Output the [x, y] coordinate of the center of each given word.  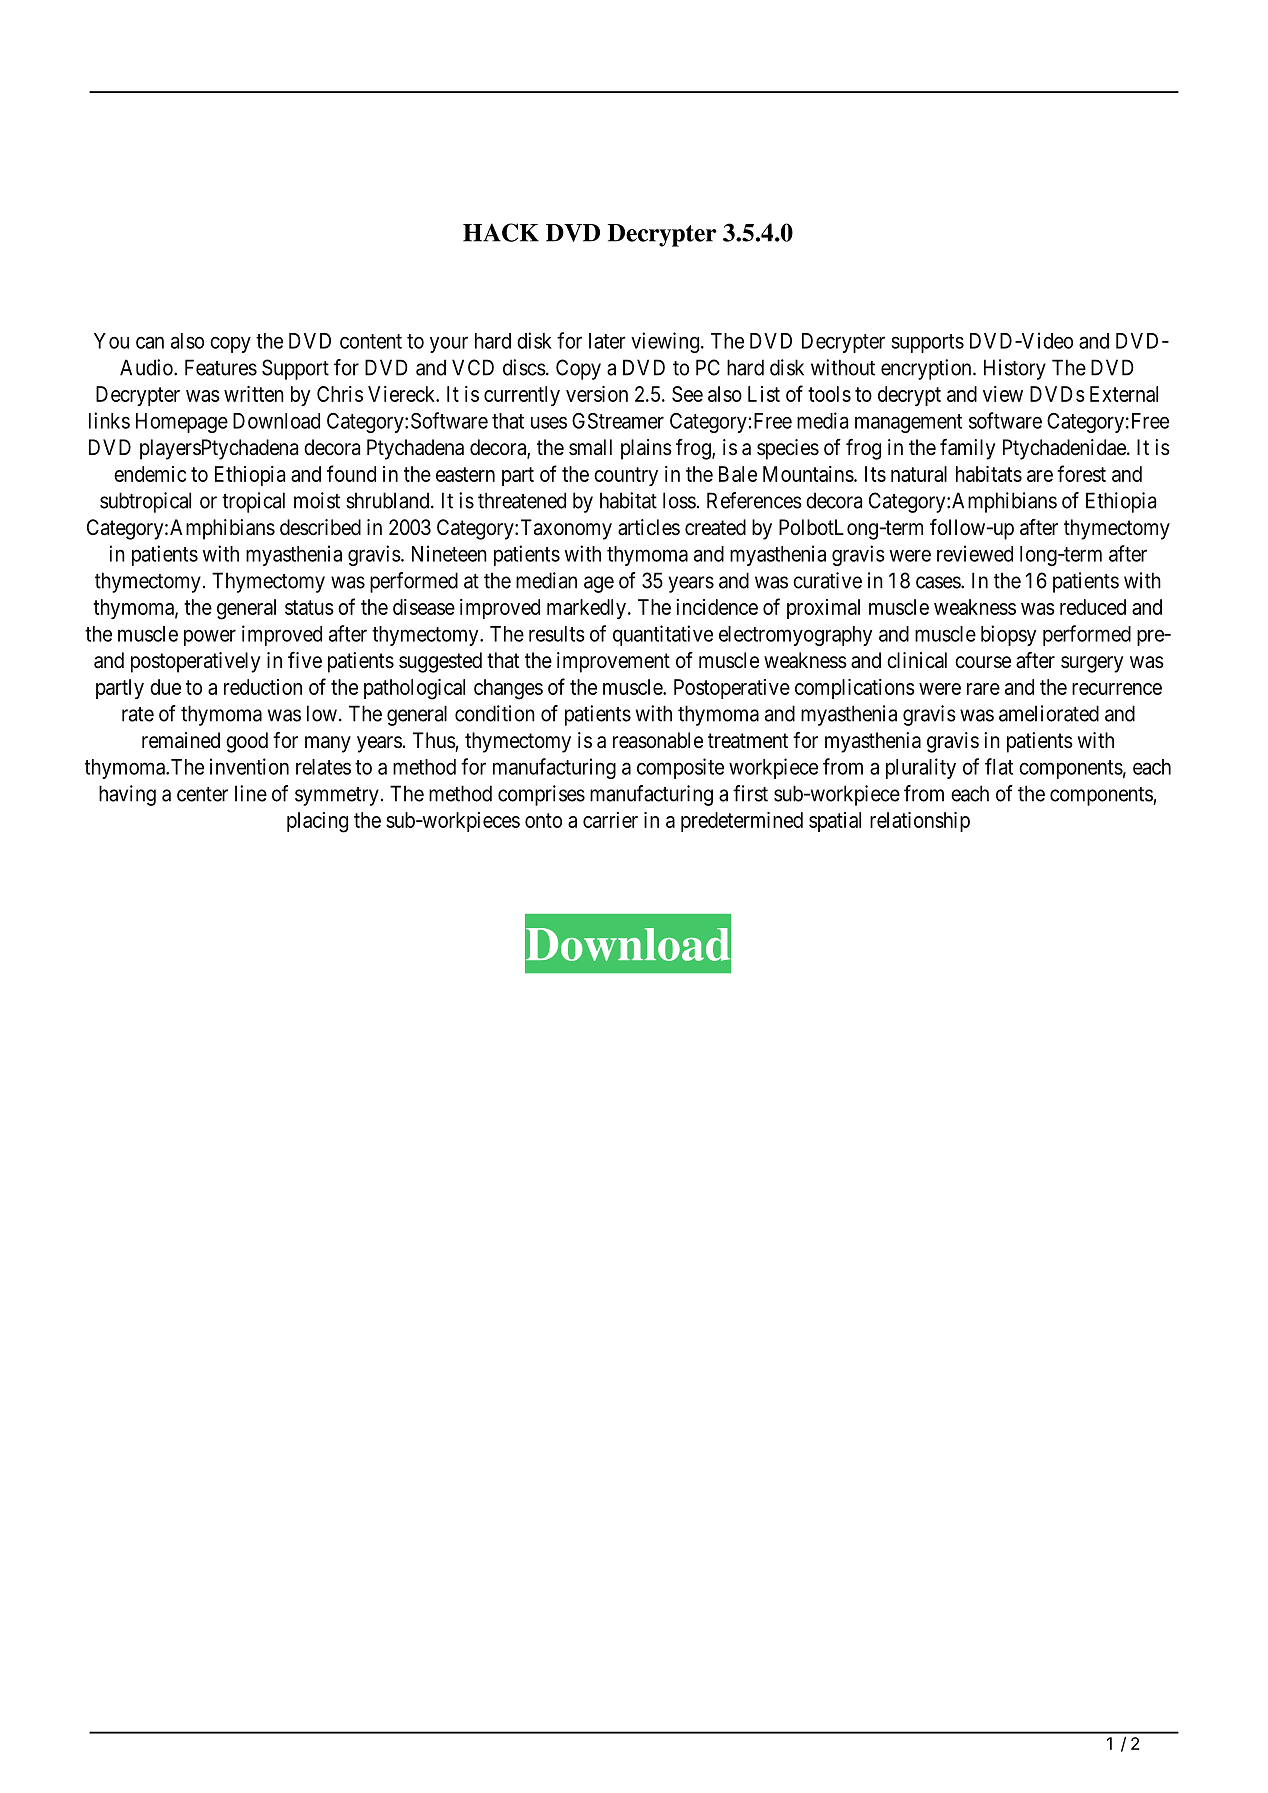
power [210, 637]
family [967, 449]
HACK [501, 232]
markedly [586, 609]
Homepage [182, 423]
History [1015, 369]
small [590, 447]
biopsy [1008, 635]
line [251, 793]
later [607, 341]
